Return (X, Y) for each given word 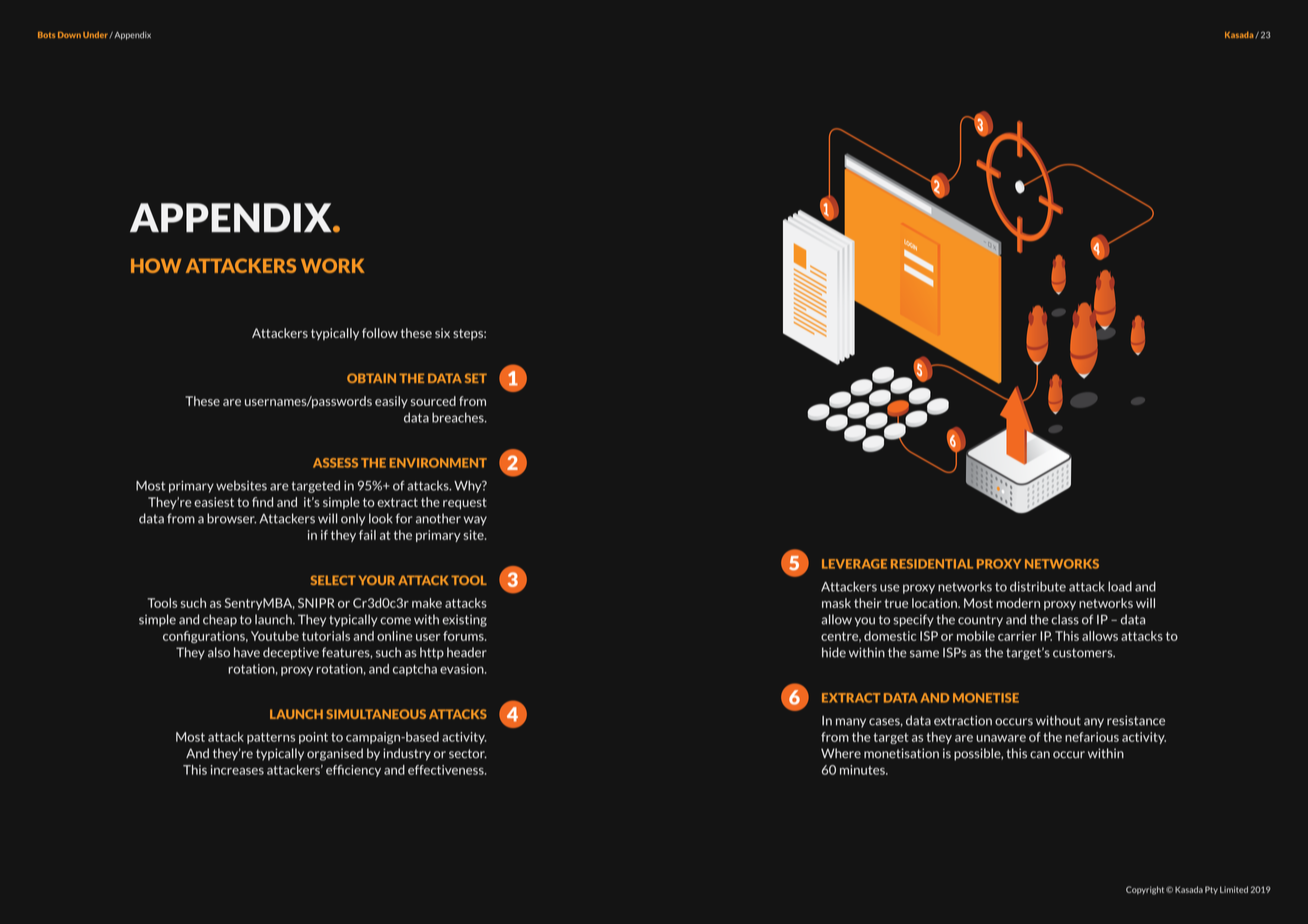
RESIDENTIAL (932, 564)
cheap (220, 620)
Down (69, 35)
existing (464, 620)
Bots (46, 35)
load (1120, 586)
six (442, 333)
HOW (156, 265)
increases (237, 770)
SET (476, 378)
